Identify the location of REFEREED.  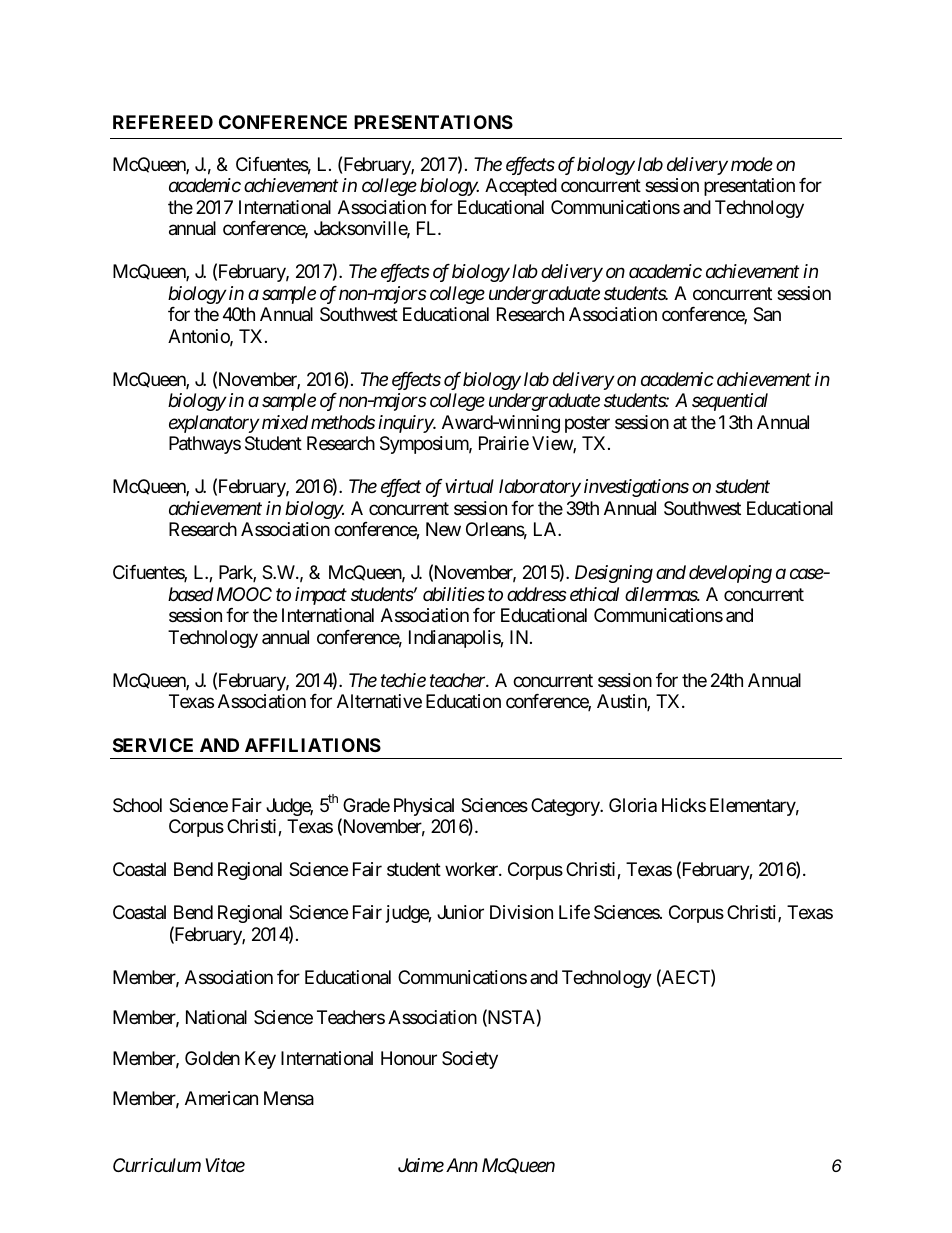
(163, 122).
